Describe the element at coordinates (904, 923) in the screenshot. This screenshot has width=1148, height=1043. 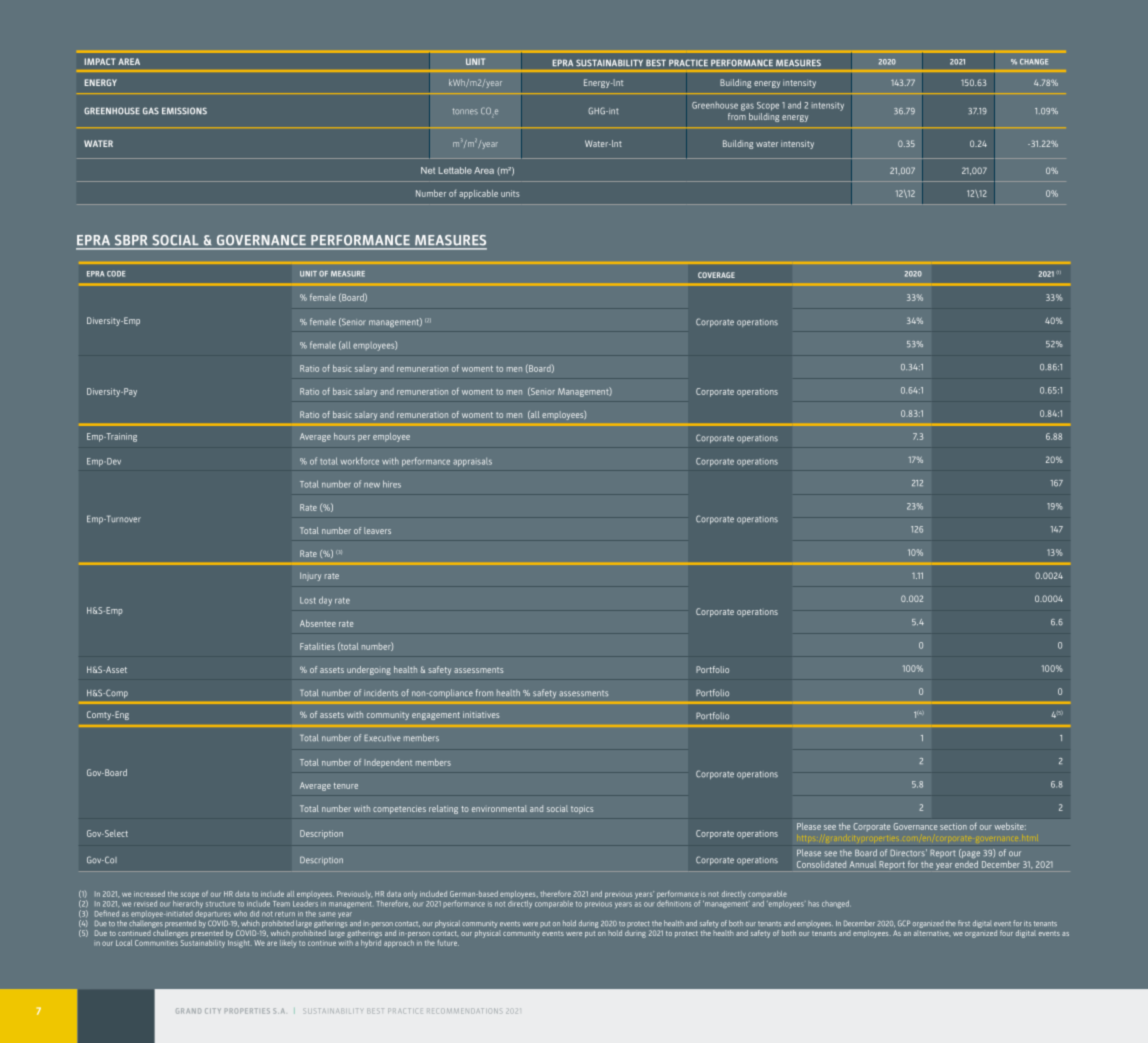
I see `GCP` at that location.
